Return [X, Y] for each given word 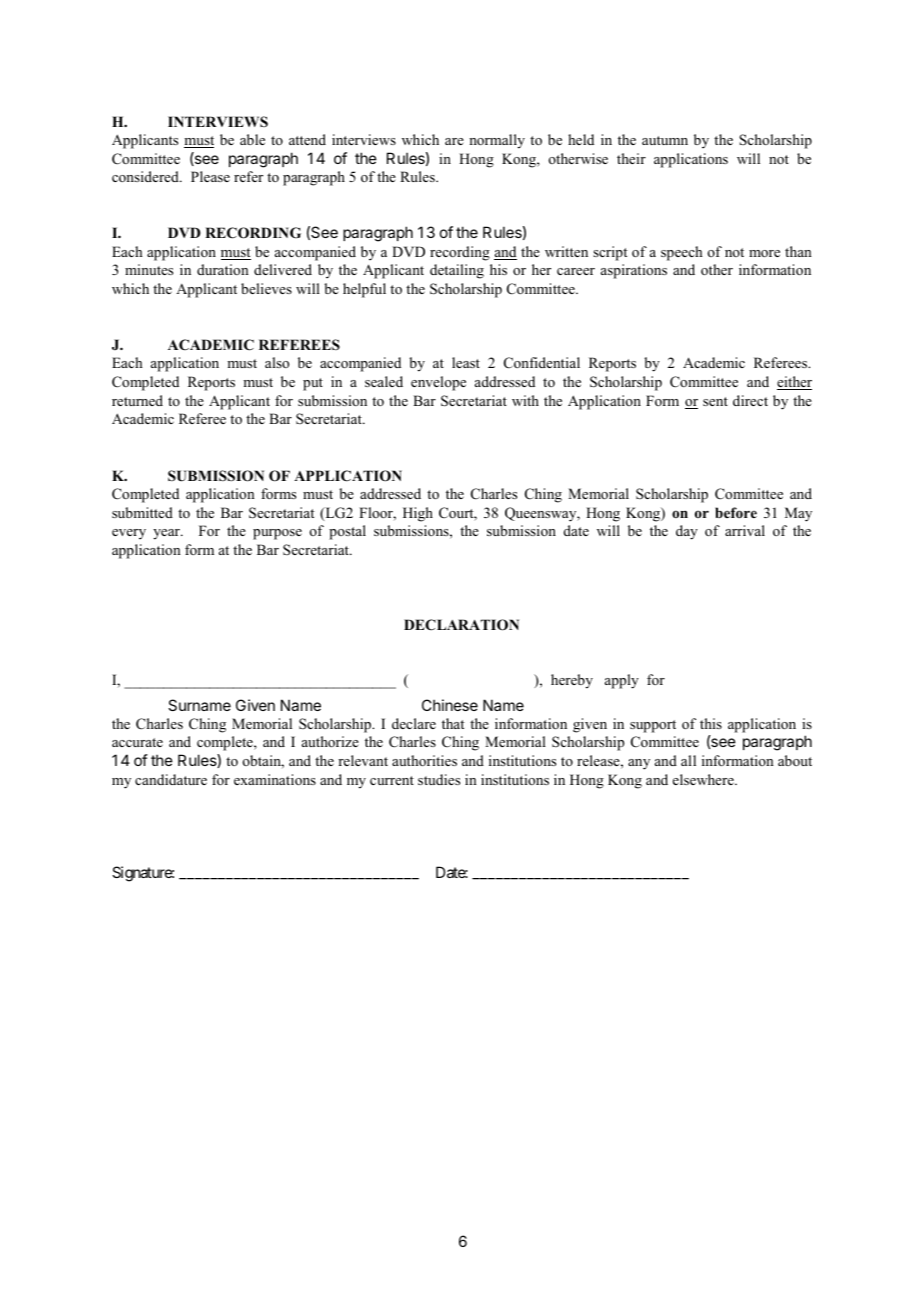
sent [715, 401]
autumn [665, 140]
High [418, 514]
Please [210, 176]
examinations [275, 779]
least [466, 362]
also [277, 362]
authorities [424, 760]
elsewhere [704, 779]
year [167, 534]
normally [497, 141]
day [687, 532]
